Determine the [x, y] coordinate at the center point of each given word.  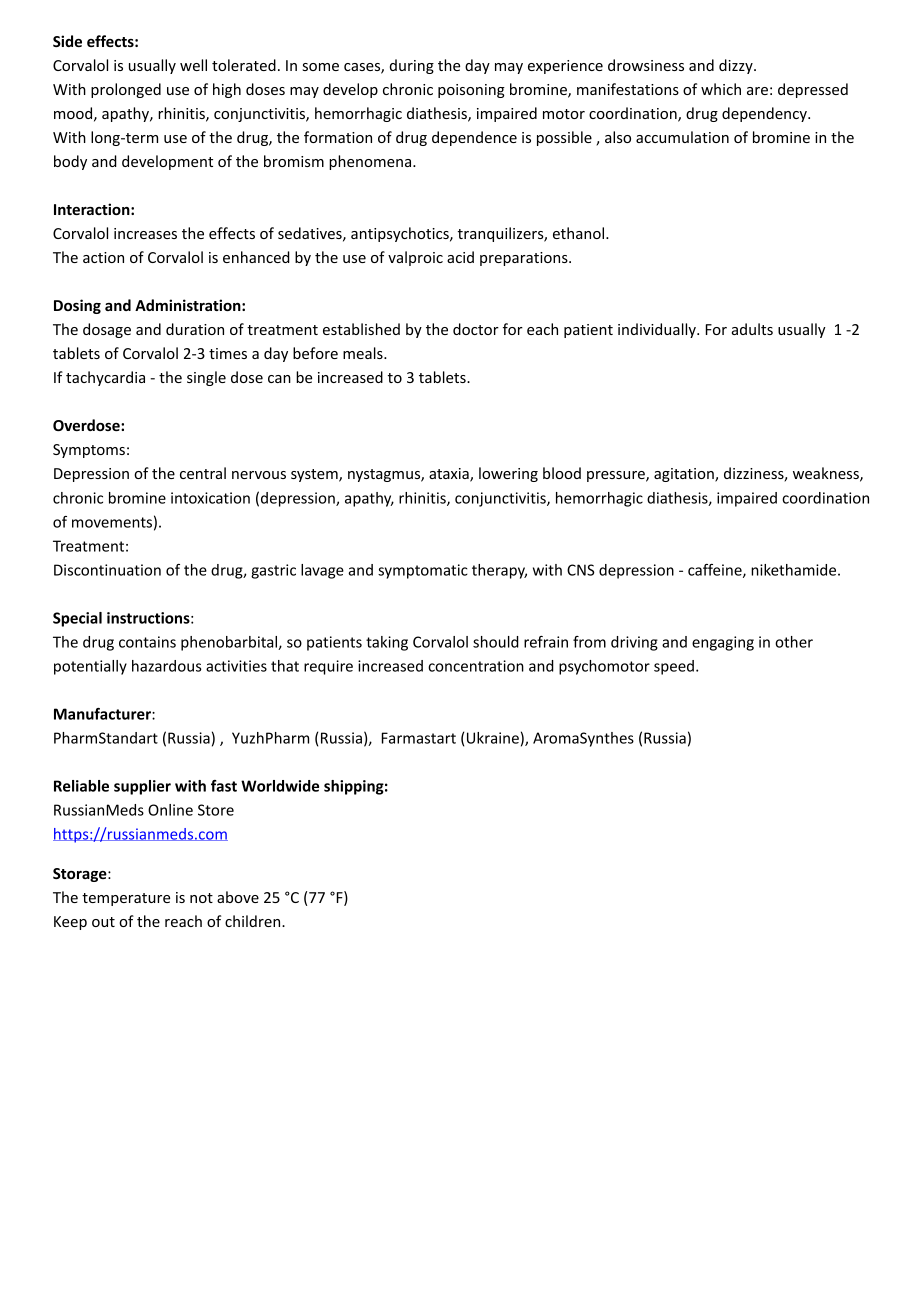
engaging [723, 643]
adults [752, 329]
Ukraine [493, 738]
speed [674, 667]
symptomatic [423, 571]
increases [145, 233]
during [412, 66]
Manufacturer [103, 714]
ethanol [580, 233]
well [193, 65]
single [206, 378]
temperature [126, 899]
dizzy [737, 66]
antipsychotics [401, 234]
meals [364, 353]
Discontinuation [107, 570]
